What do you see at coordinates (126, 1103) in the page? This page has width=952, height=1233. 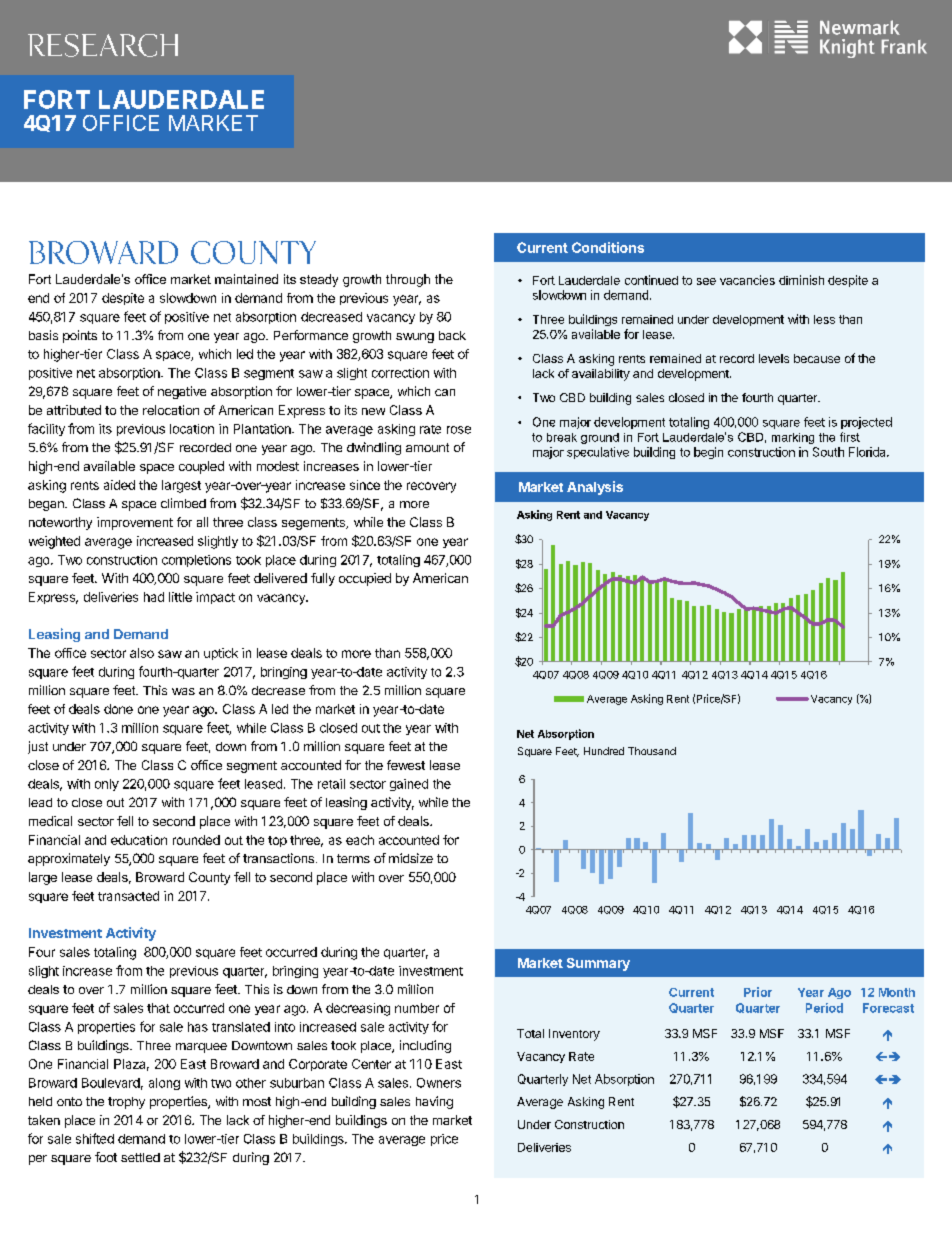 I see `trophy` at bounding box center [126, 1103].
